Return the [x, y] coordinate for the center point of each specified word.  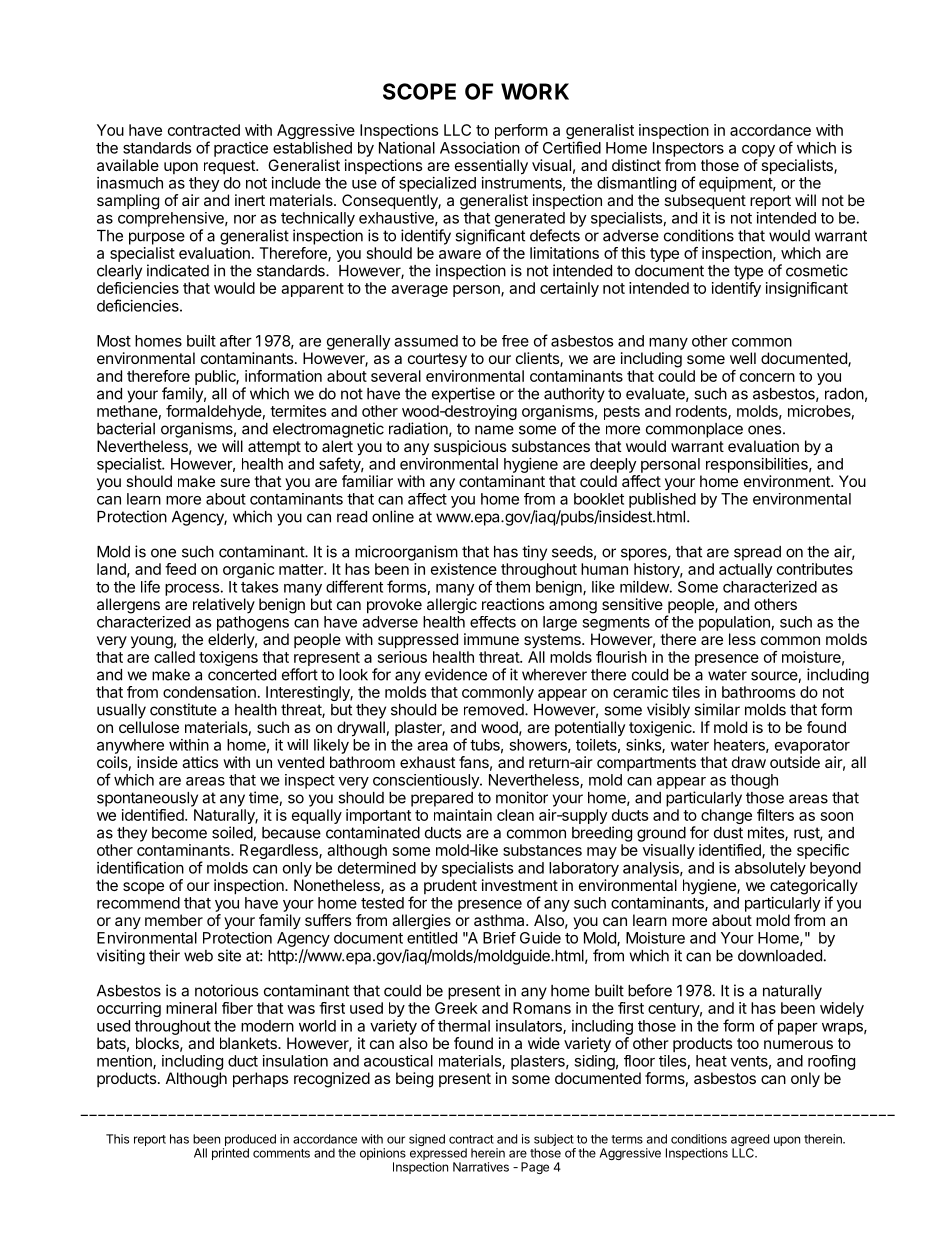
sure [235, 482]
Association [480, 148]
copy [758, 151]
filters [775, 815]
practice [241, 149]
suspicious [470, 448]
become [179, 833]
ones [766, 430]
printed [230, 1154]
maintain [463, 815]
